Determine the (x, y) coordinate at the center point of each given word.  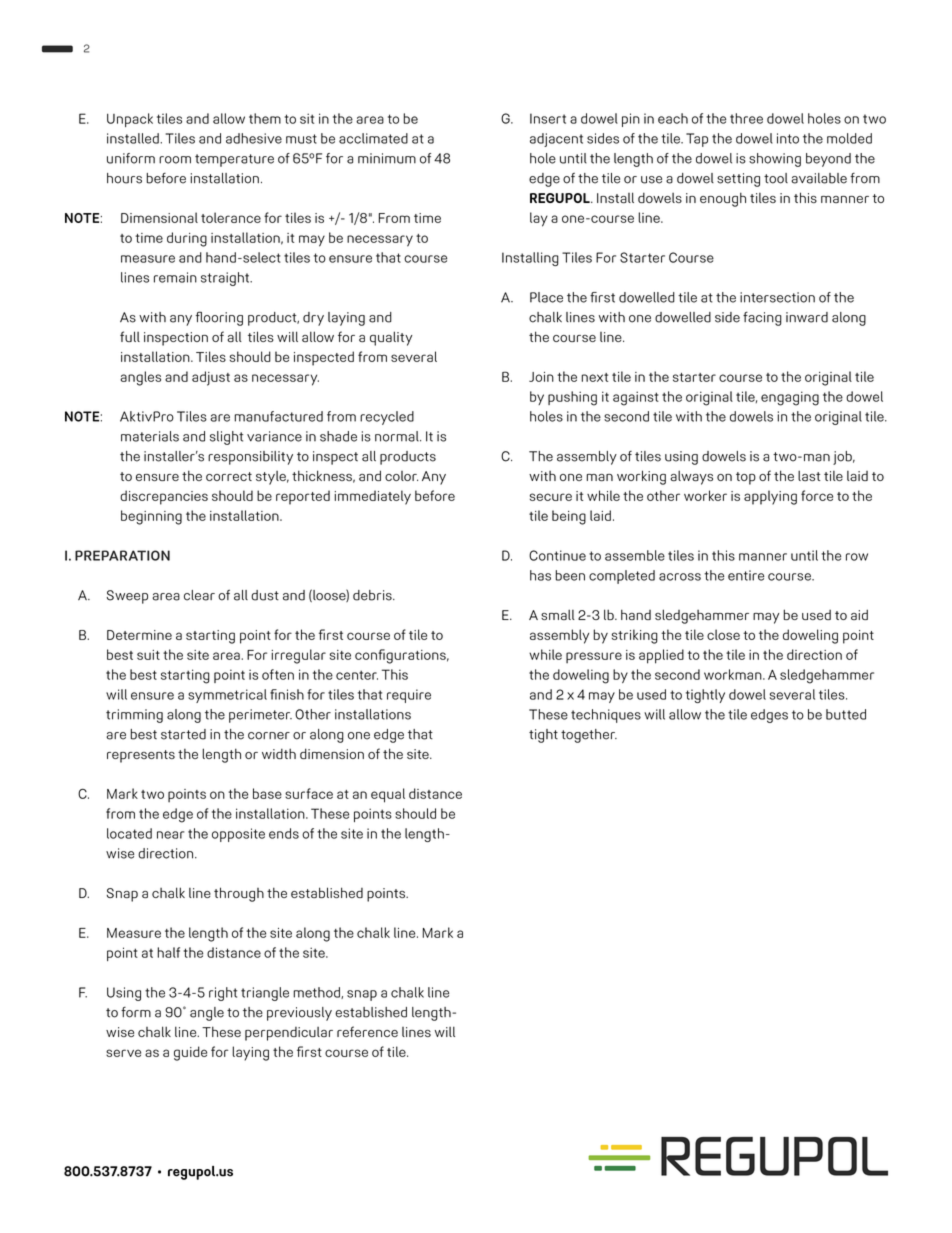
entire (746, 575)
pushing (572, 398)
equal (388, 795)
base (267, 793)
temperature (234, 160)
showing (775, 160)
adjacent (556, 140)
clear (199, 595)
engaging (790, 398)
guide (190, 1053)
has (540, 575)
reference (367, 1031)
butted (846, 714)
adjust (211, 378)
